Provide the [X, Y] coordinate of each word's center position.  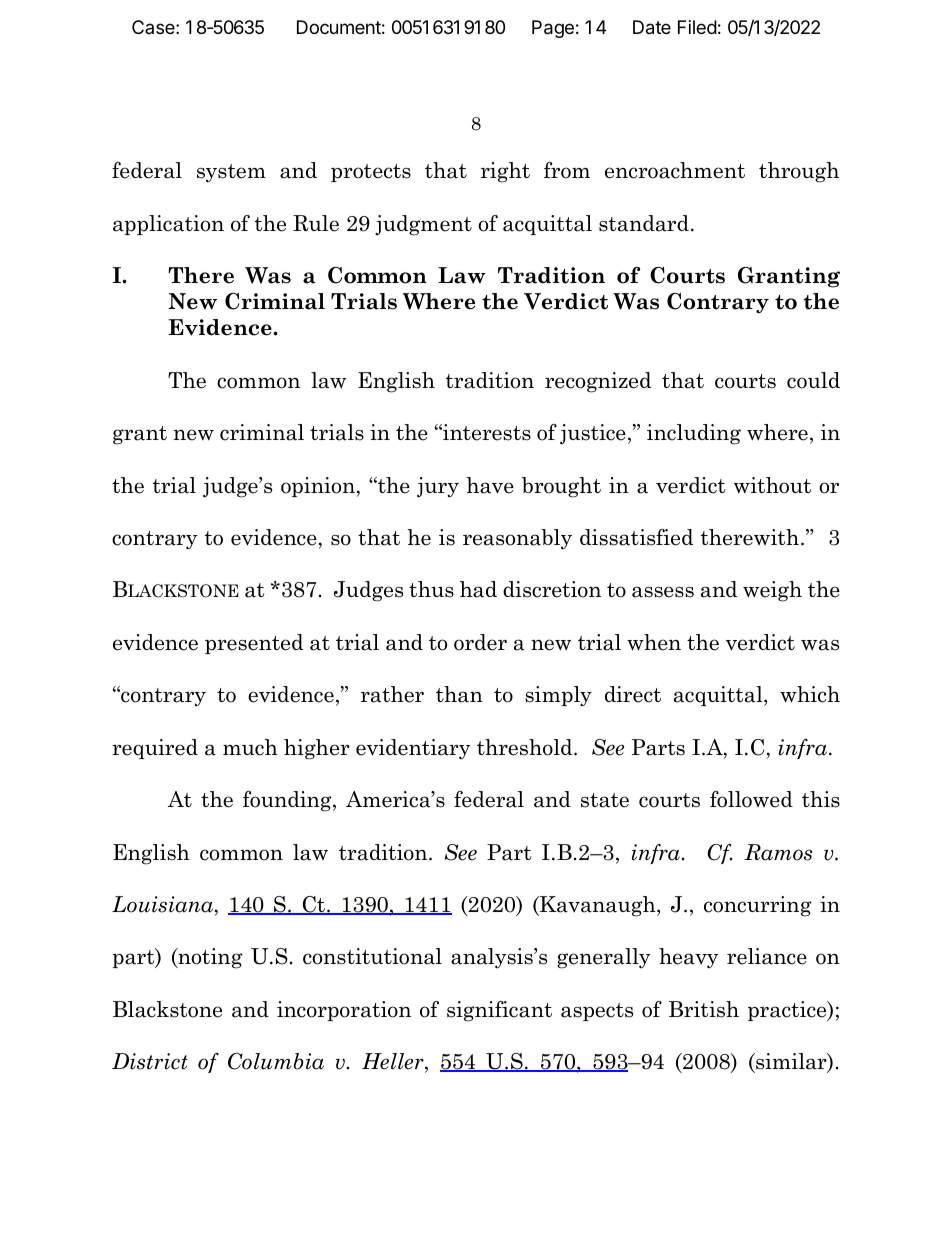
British [704, 1009]
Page [553, 29]
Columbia [276, 1061]
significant [499, 1011]
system [231, 173]
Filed [697, 27]
